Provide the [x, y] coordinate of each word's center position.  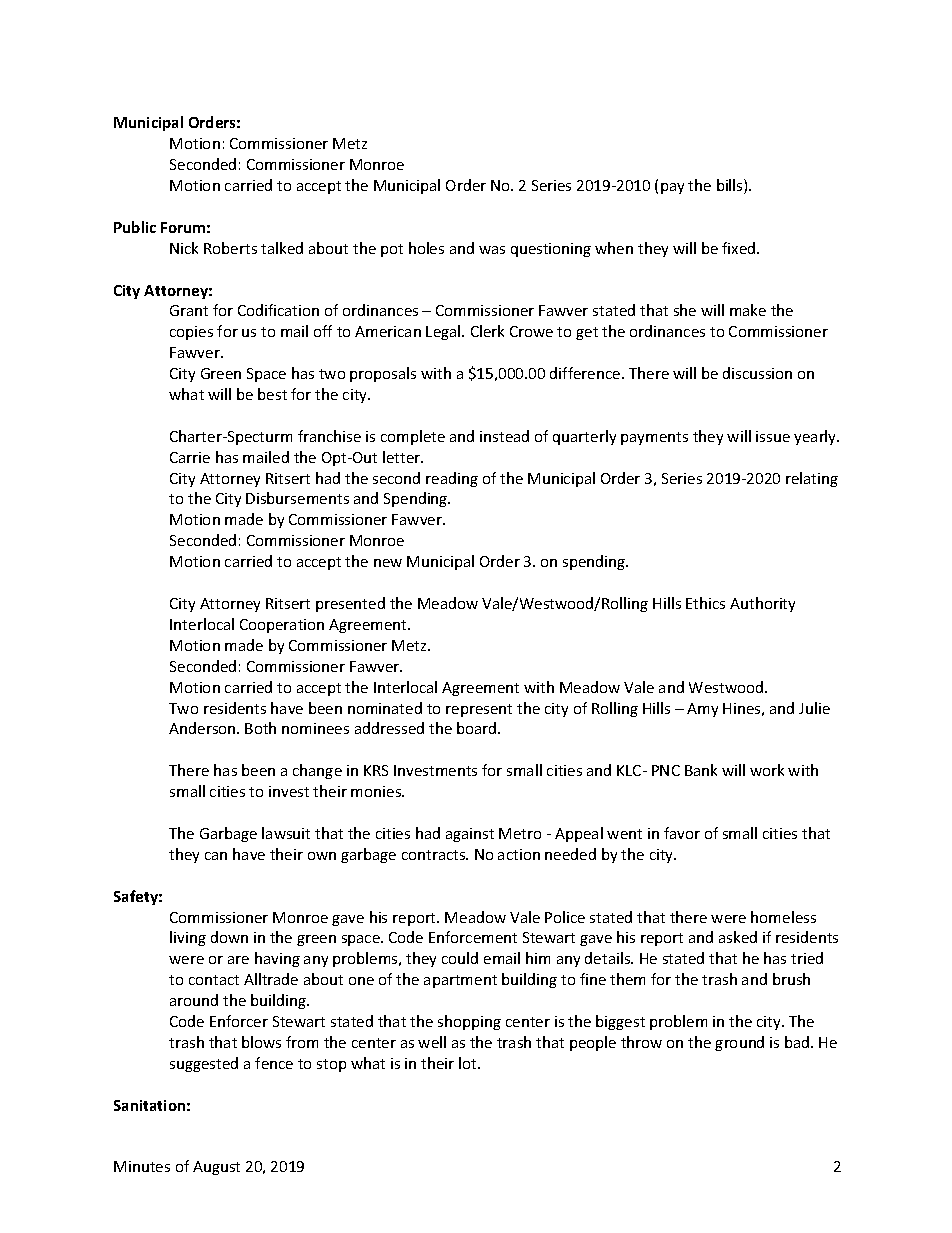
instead [504, 436]
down [229, 937]
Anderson [203, 728]
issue [773, 436]
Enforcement [473, 937]
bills [731, 186]
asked [738, 937]
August [216, 1168]
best [272, 394]
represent [479, 710]
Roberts [230, 248]
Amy [702, 710]
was [492, 250]
